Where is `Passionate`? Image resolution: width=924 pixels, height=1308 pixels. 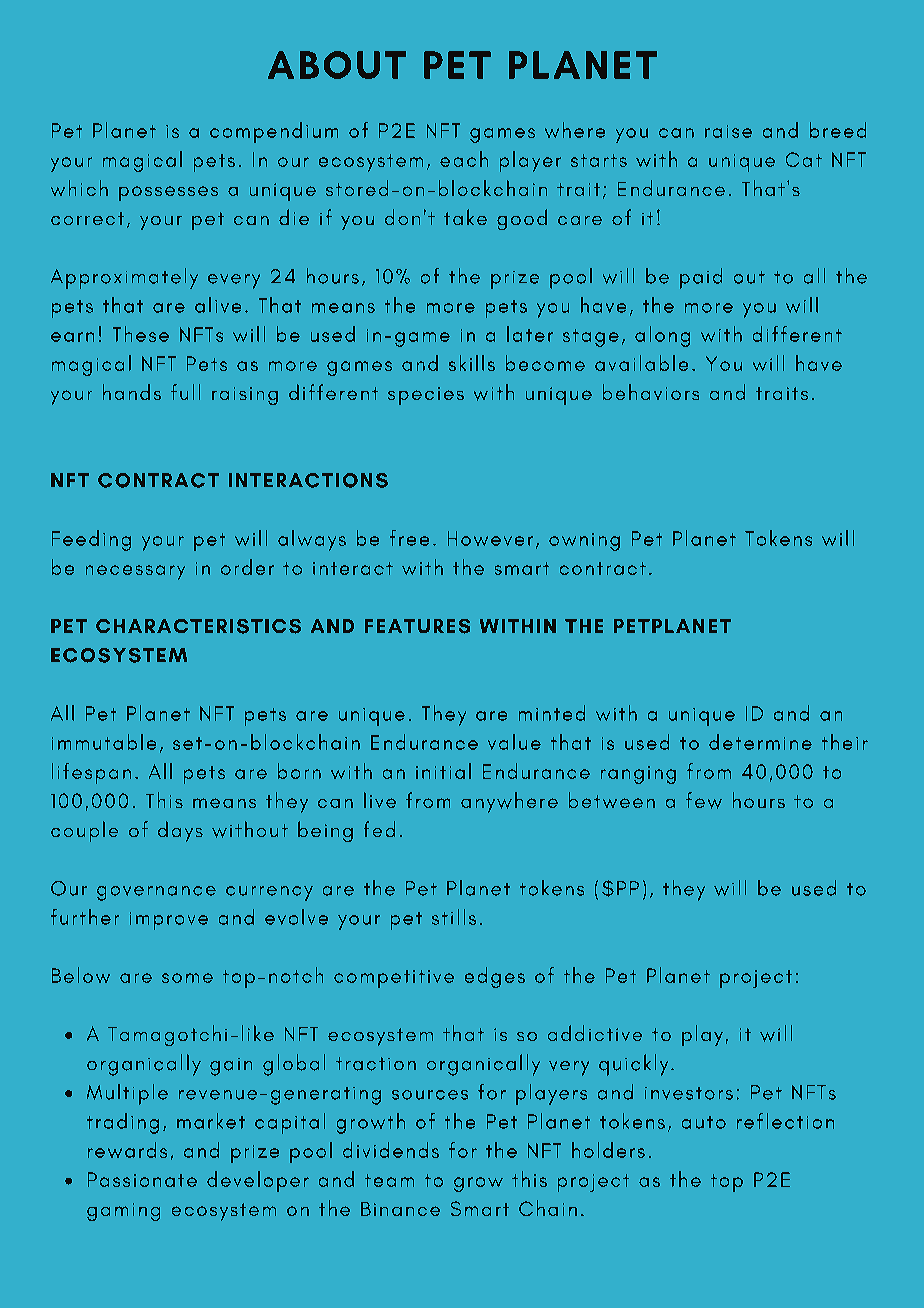 Passionate is located at coordinates (142, 1179).
